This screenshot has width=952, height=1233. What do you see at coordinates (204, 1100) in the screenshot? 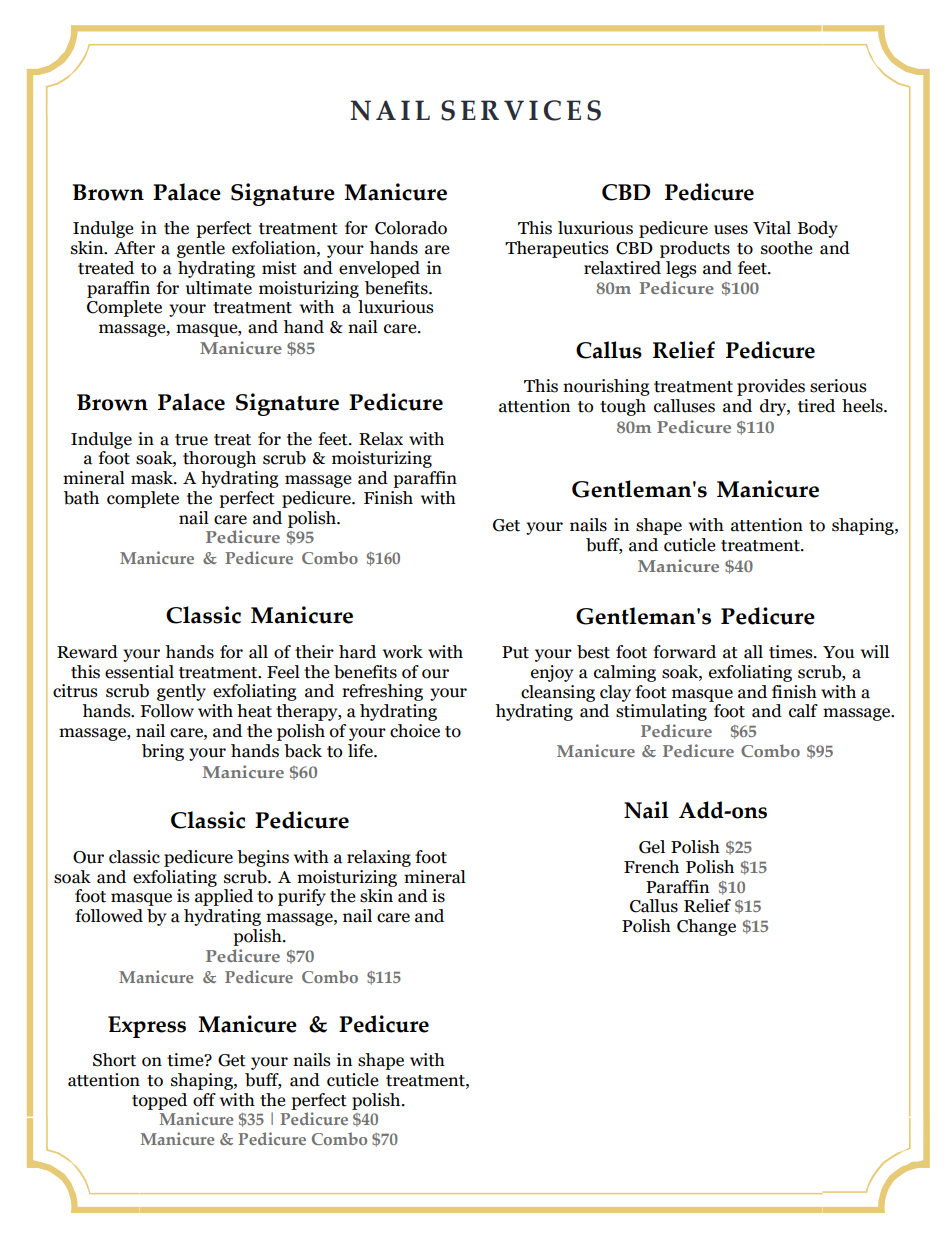
I see `off` at bounding box center [204, 1100].
